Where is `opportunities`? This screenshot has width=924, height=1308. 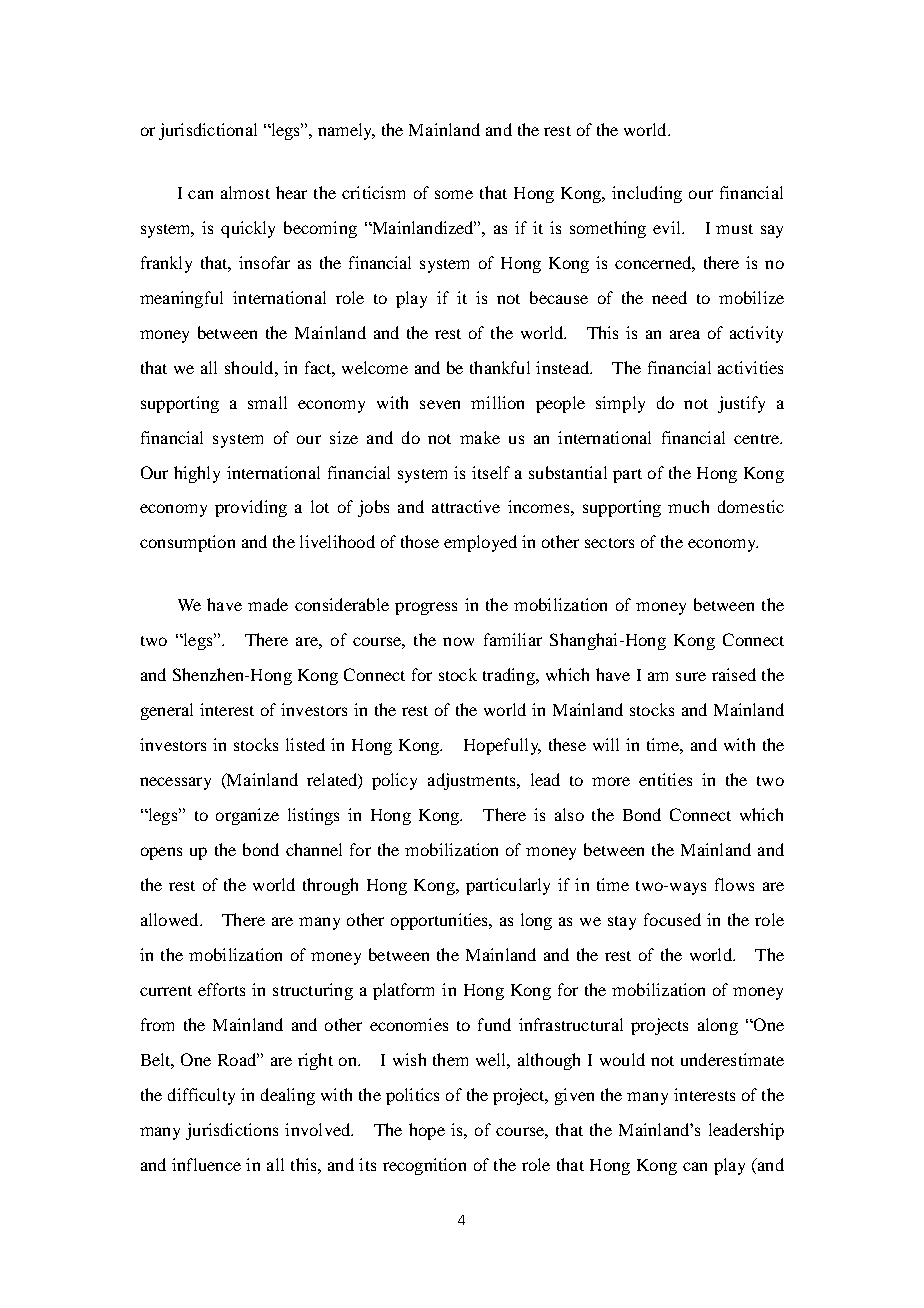
opportunities is located at coordinates (440, 921).
